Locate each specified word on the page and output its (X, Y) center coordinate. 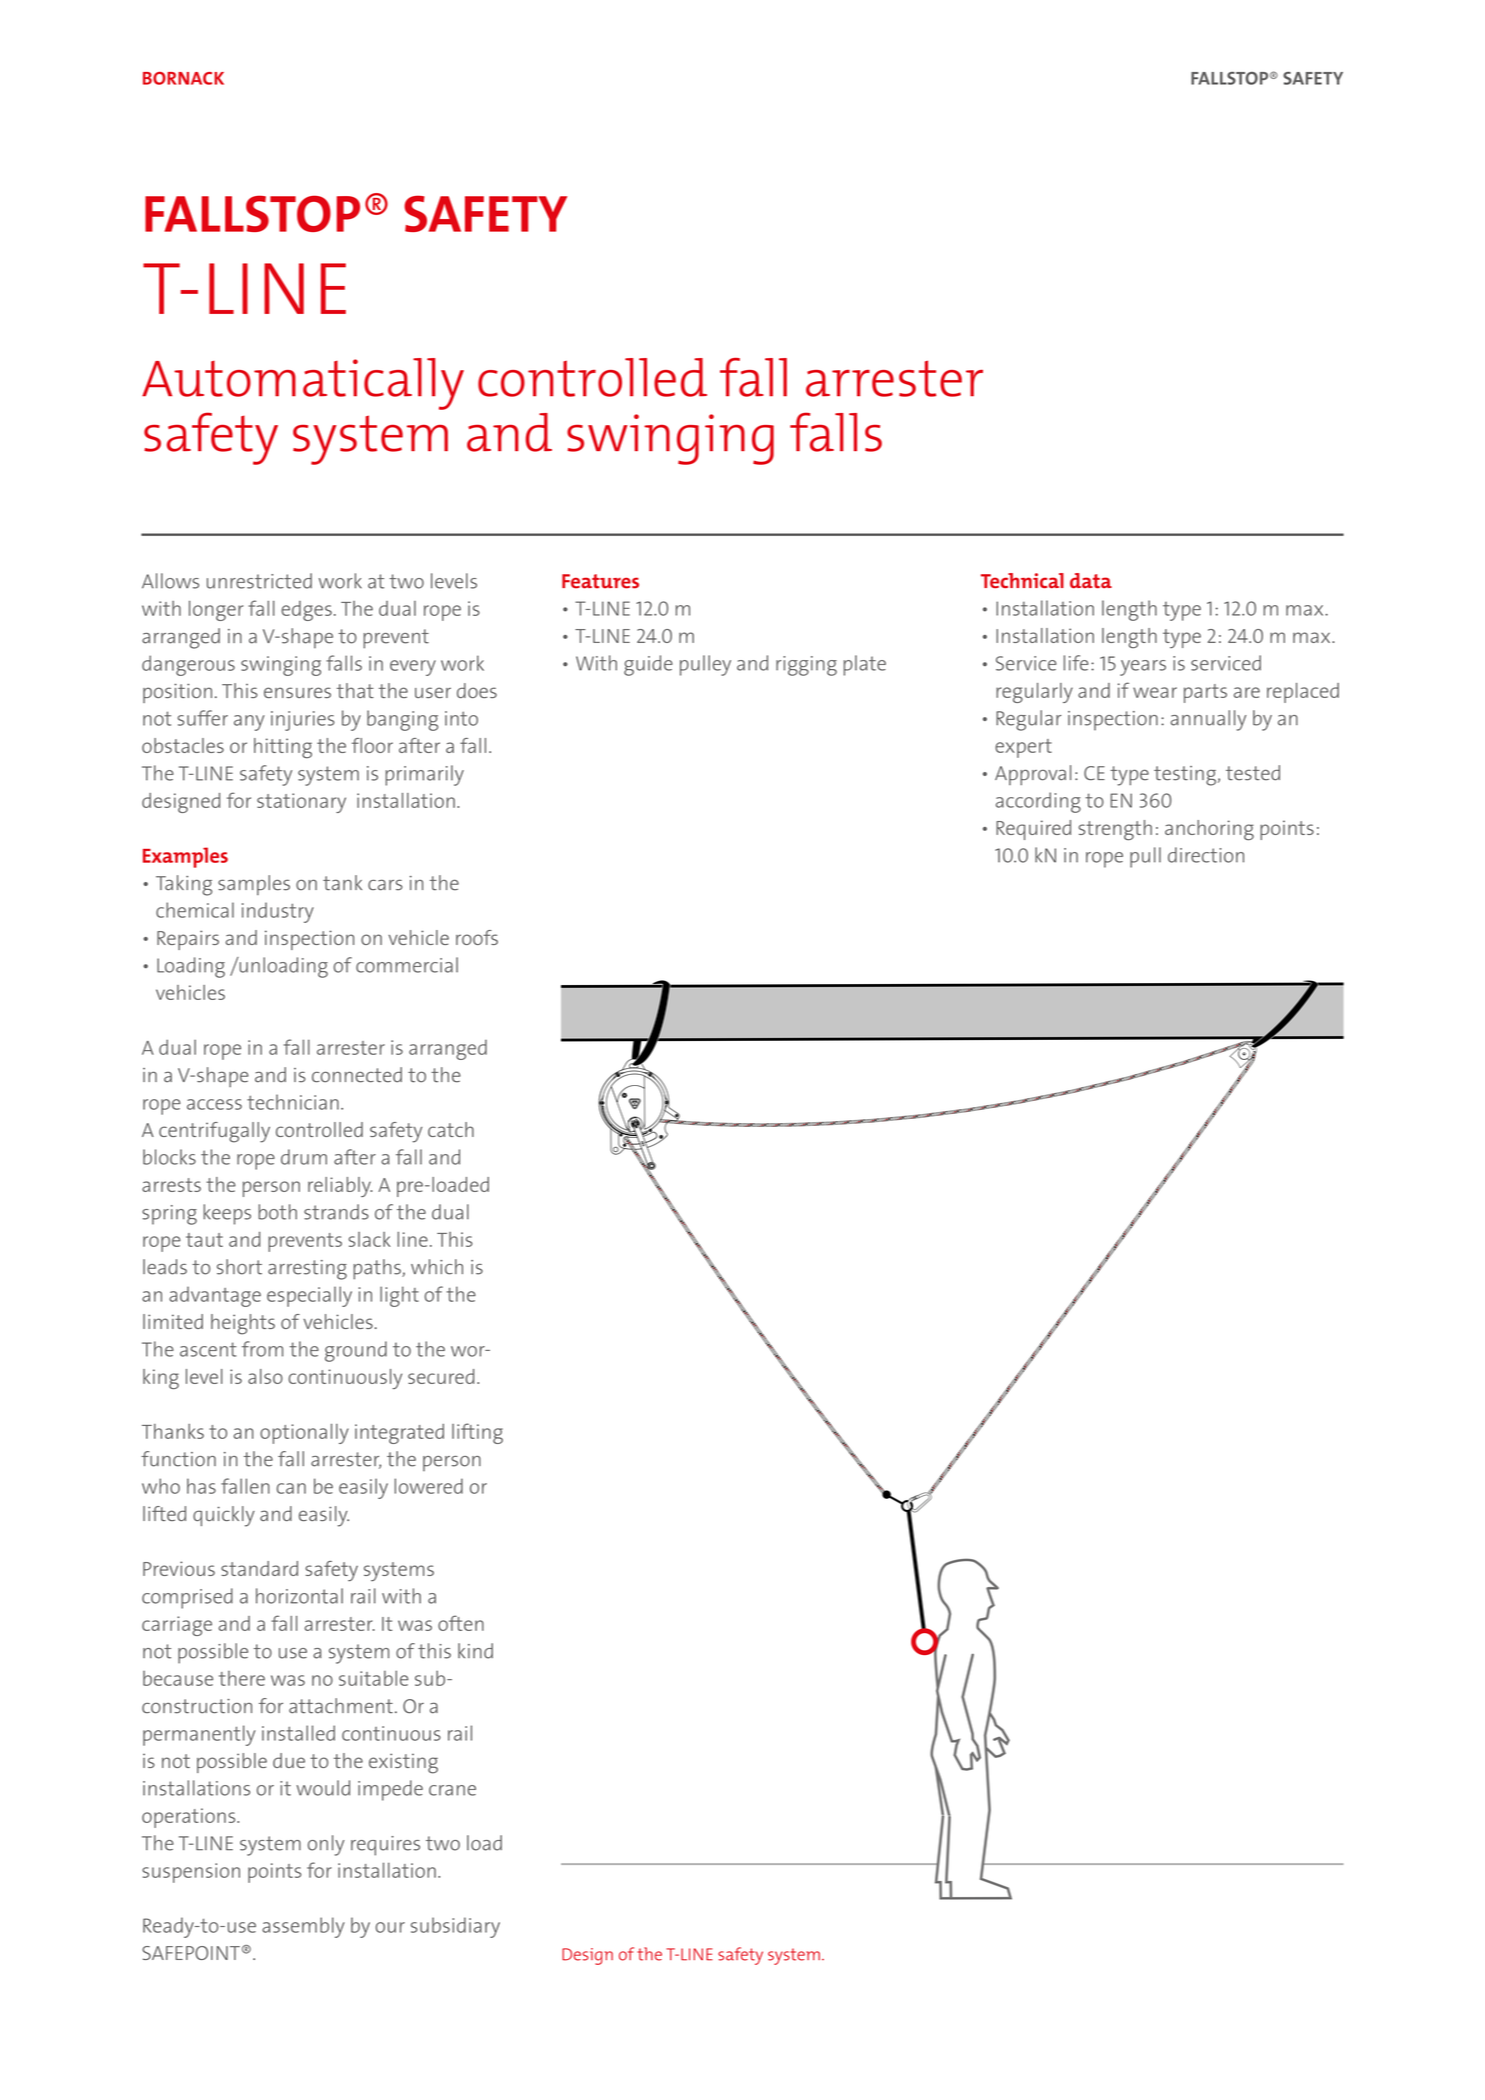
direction (1206, 855)
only (326, 1845)
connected (357, 1075)
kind (475, 1651)
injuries (303, 721)
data (1091, 580)
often (461, 1623)
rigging (806, 666)
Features (600, 581)
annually (1208, 720)
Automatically (303, 384)
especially (309, 1296)
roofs (477, 937)
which (437, 1267)
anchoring (1209, 830)
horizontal (299, 1596)
